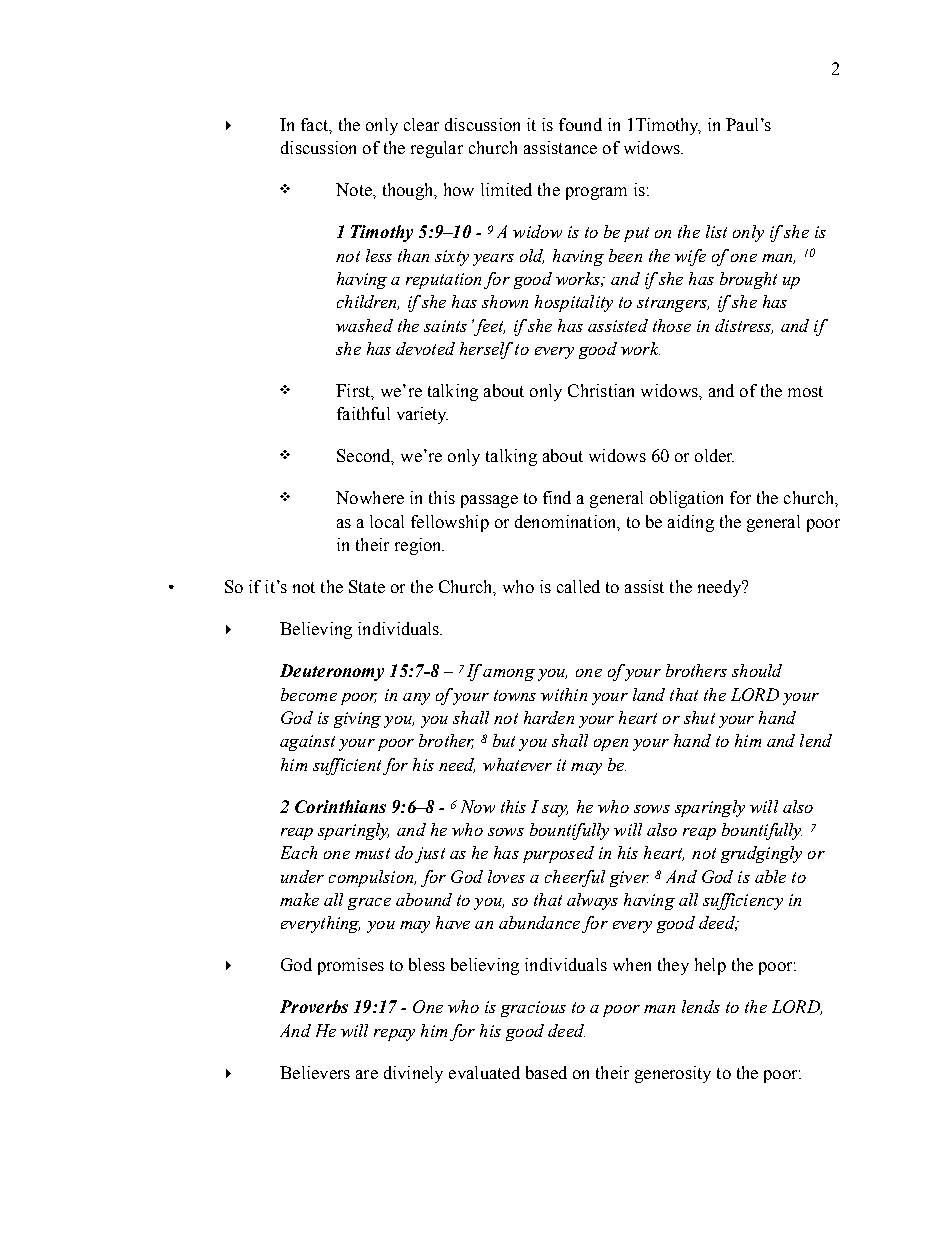 This screenshot has height=1233, width=952. What do you see at coordinates (578, 586) in the screenshot?
I see `called` at bounding box center [578, 586].
